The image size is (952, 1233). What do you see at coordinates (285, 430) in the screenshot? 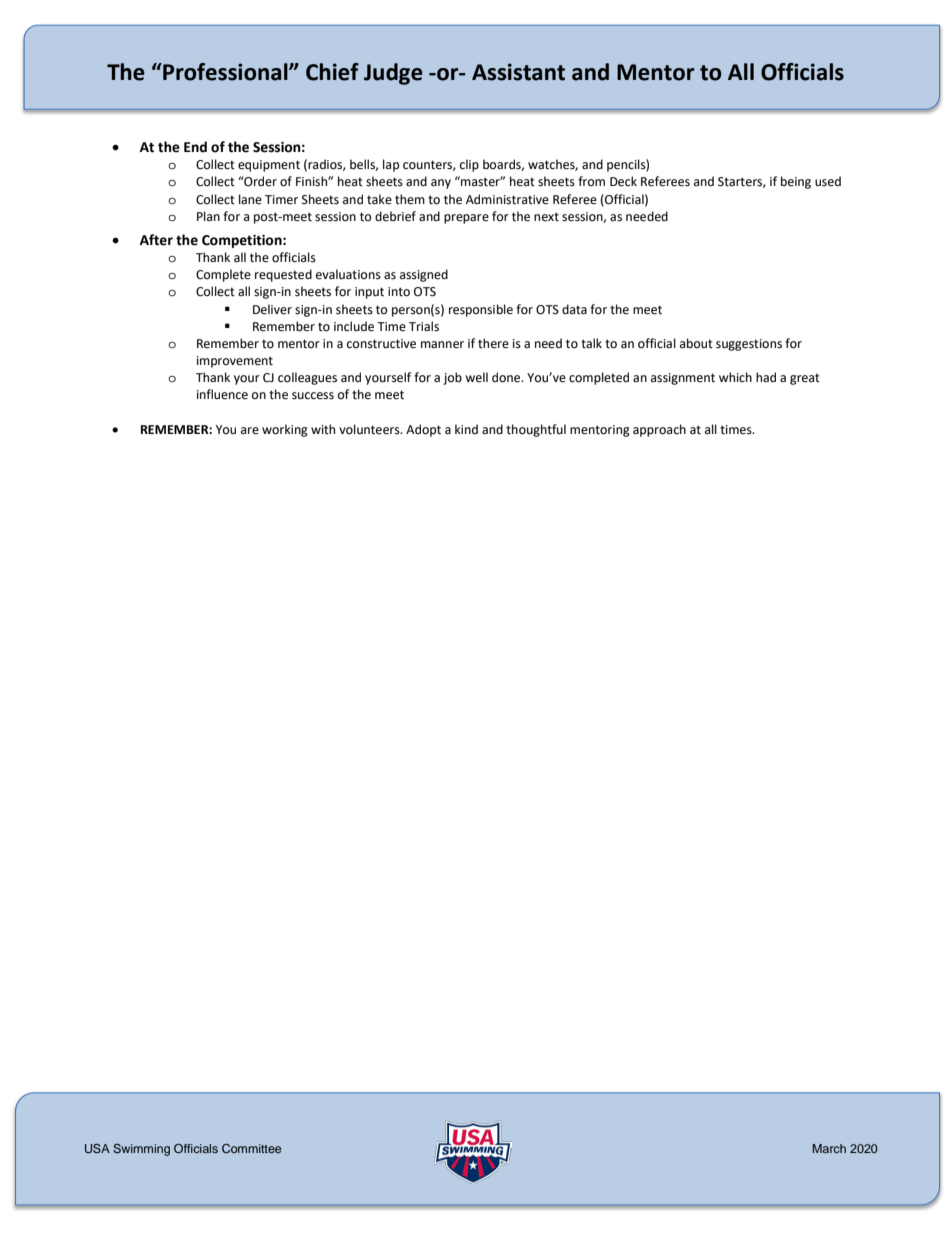
I see `working` at bounding box center [285, 430].
